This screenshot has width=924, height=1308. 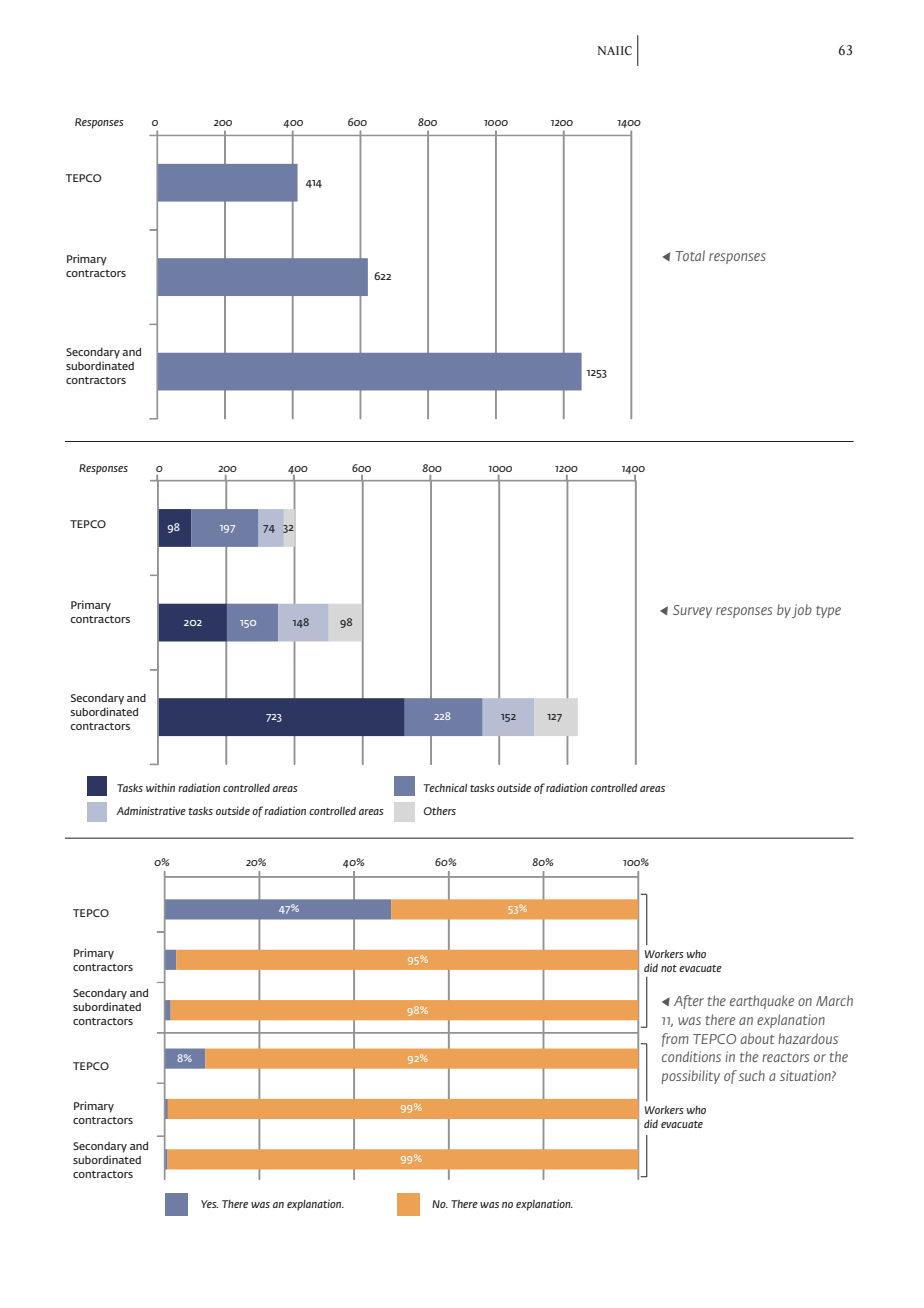 What do you see at coordinates (440, 811) in the screenshot?
I see `Others` at bounding box center [440, 811].
